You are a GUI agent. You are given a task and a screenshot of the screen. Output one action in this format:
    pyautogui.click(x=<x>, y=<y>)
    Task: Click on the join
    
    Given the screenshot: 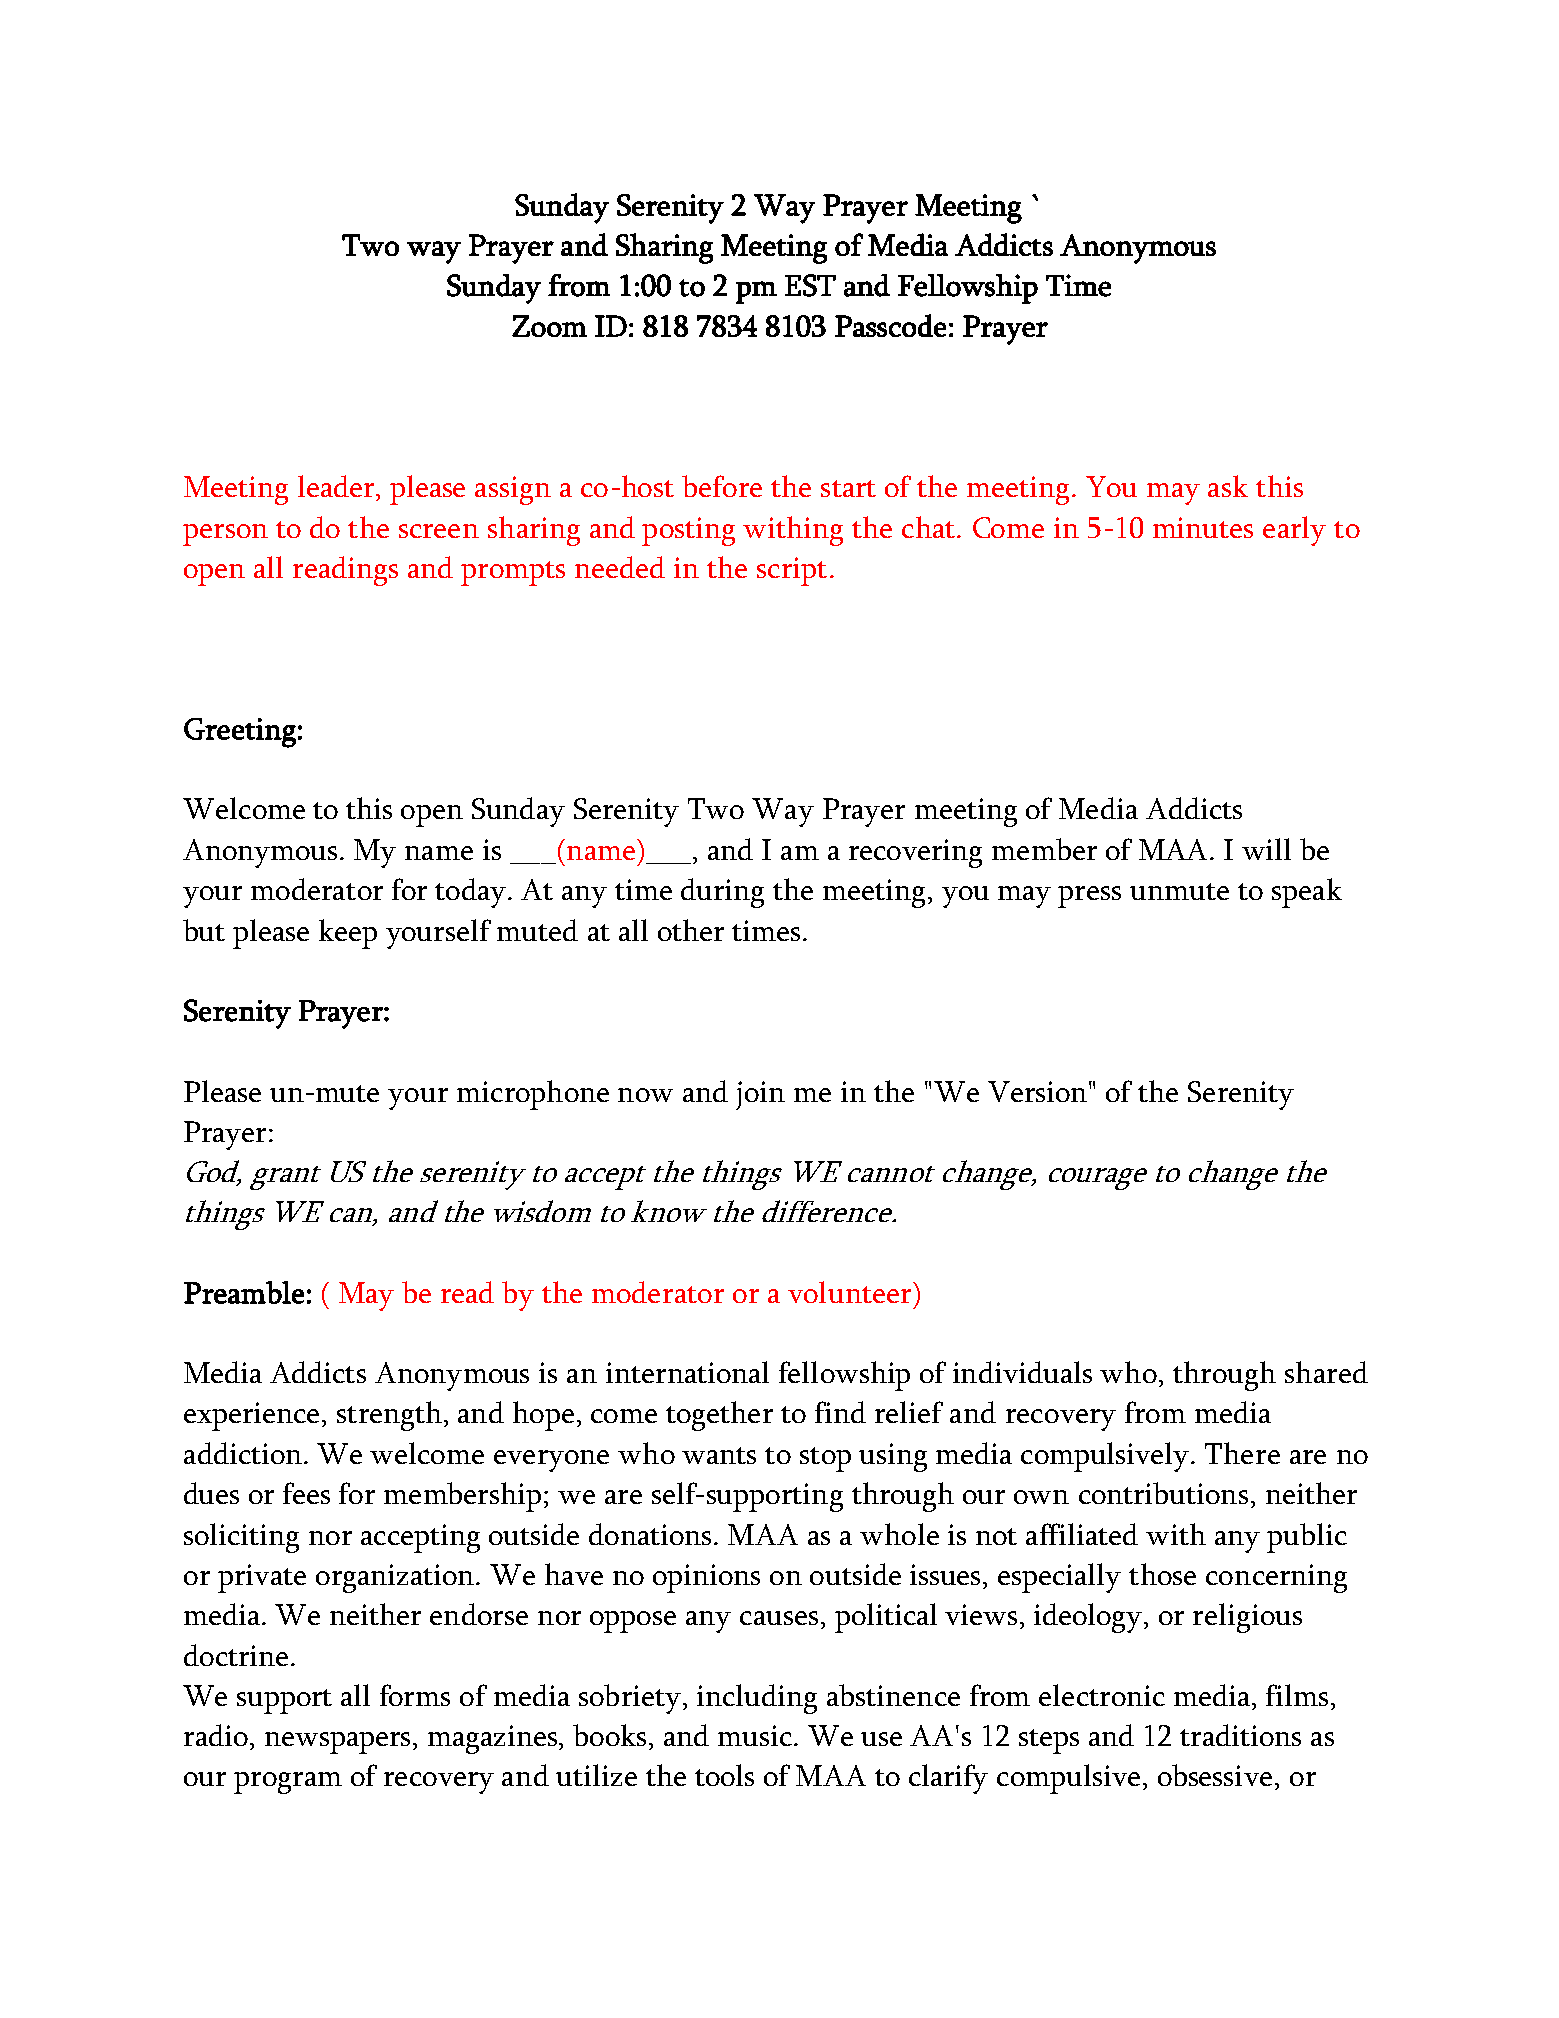 What is the action you would take?
    pyautogui.click(x=760, y=1095)
